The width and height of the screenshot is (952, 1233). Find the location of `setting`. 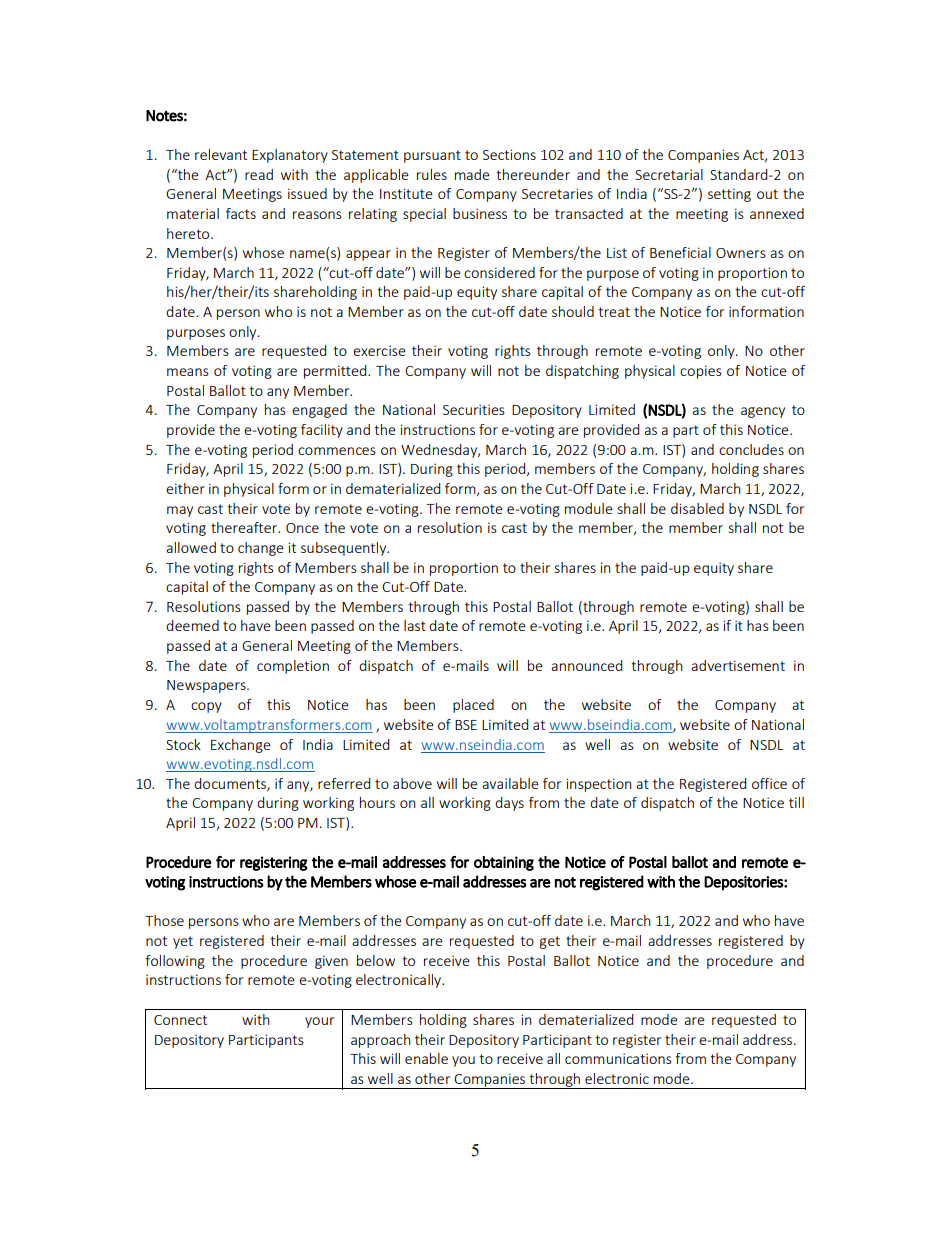

setting is located at coordinates (729, 195).
